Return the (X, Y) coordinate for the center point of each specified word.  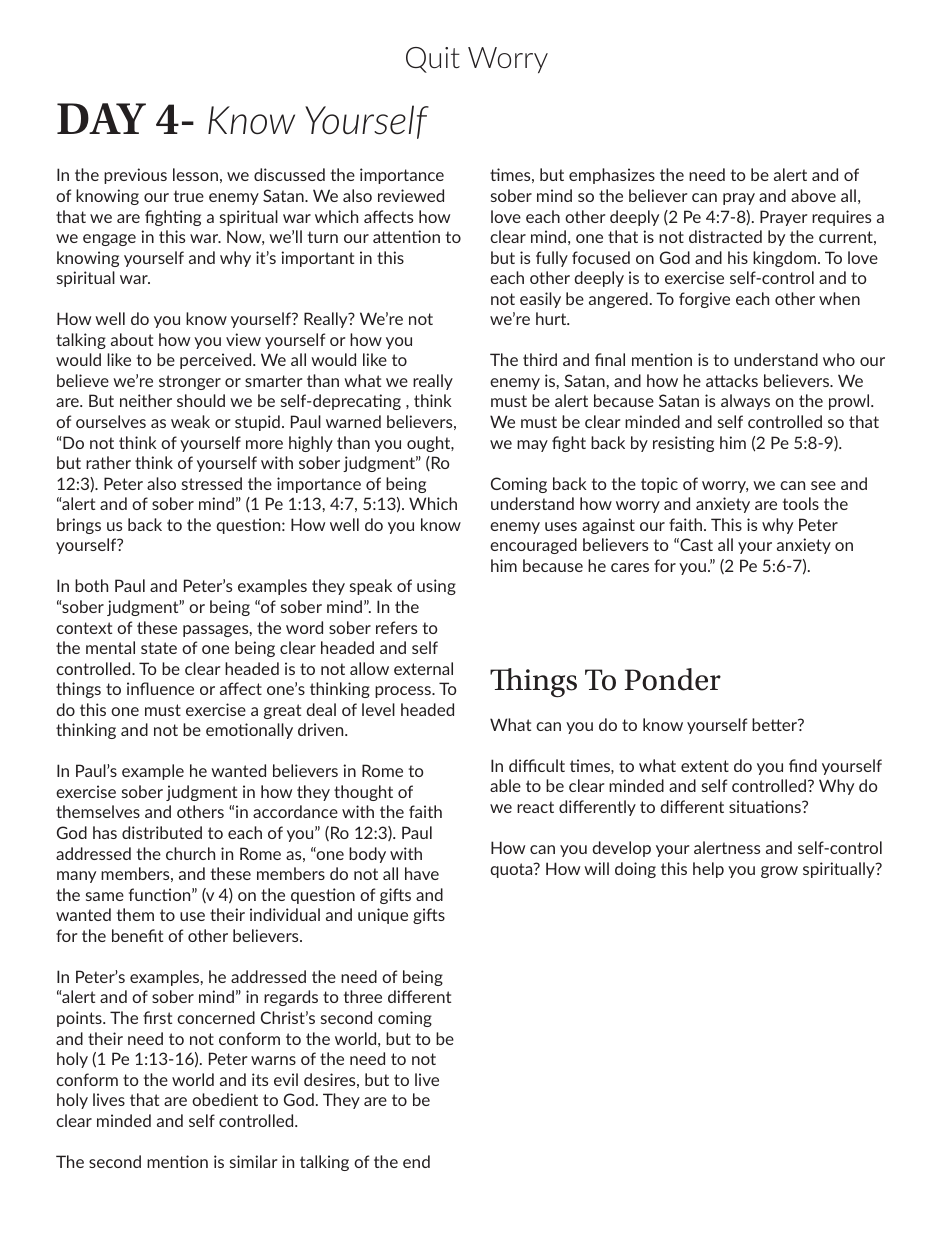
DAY (101, 118)
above (813, 195)
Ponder (672, 679)
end (416, 1161)
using (436, 587)
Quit (433, 60)
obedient (225, 1099)
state (159, 648)
